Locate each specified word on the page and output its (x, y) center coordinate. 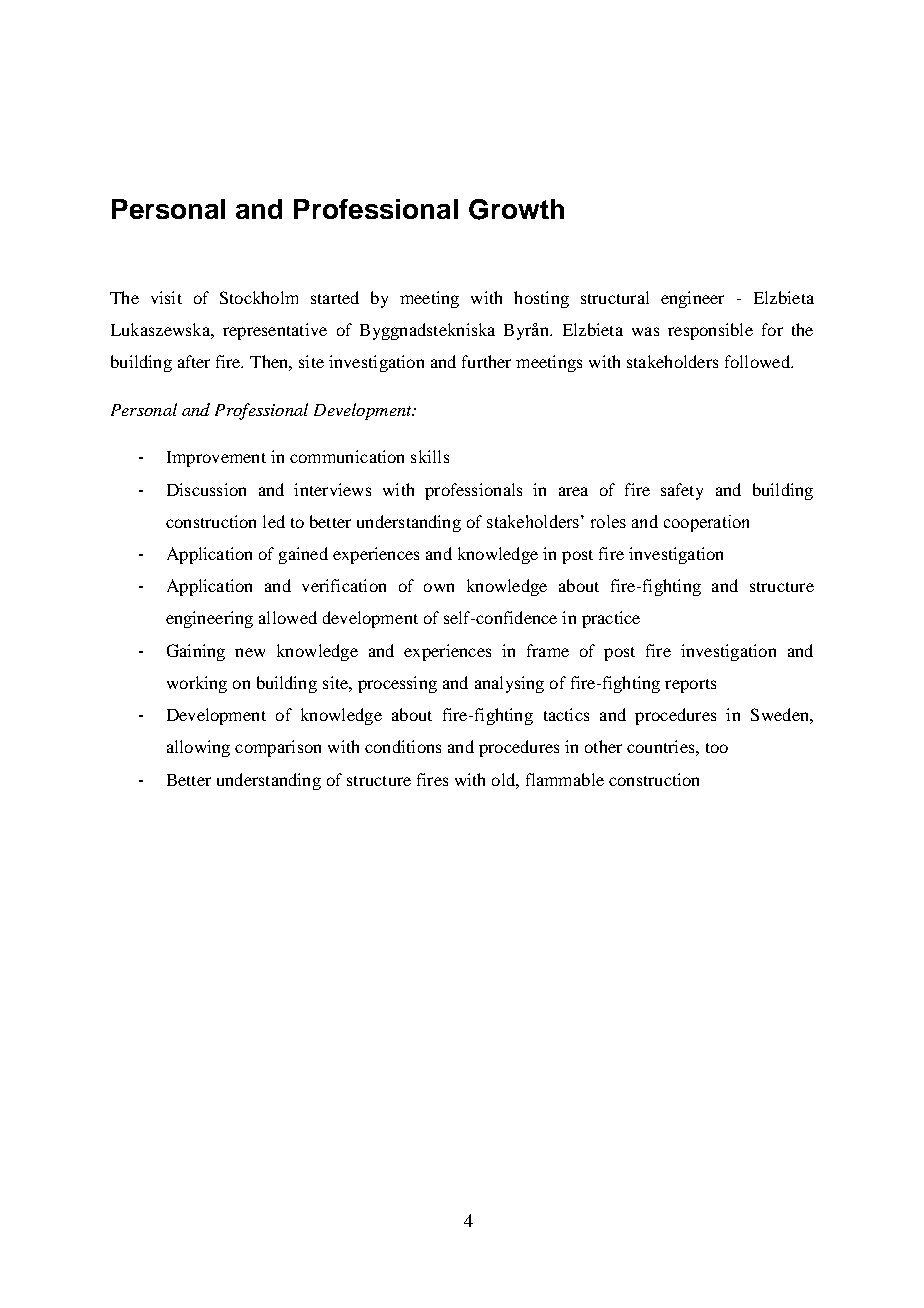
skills (430, 456)
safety (682, 491)
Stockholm (259, 297)
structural (615, 297)
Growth (516, 209)
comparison (278, 748)
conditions (403, 746)
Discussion (206, 489)
